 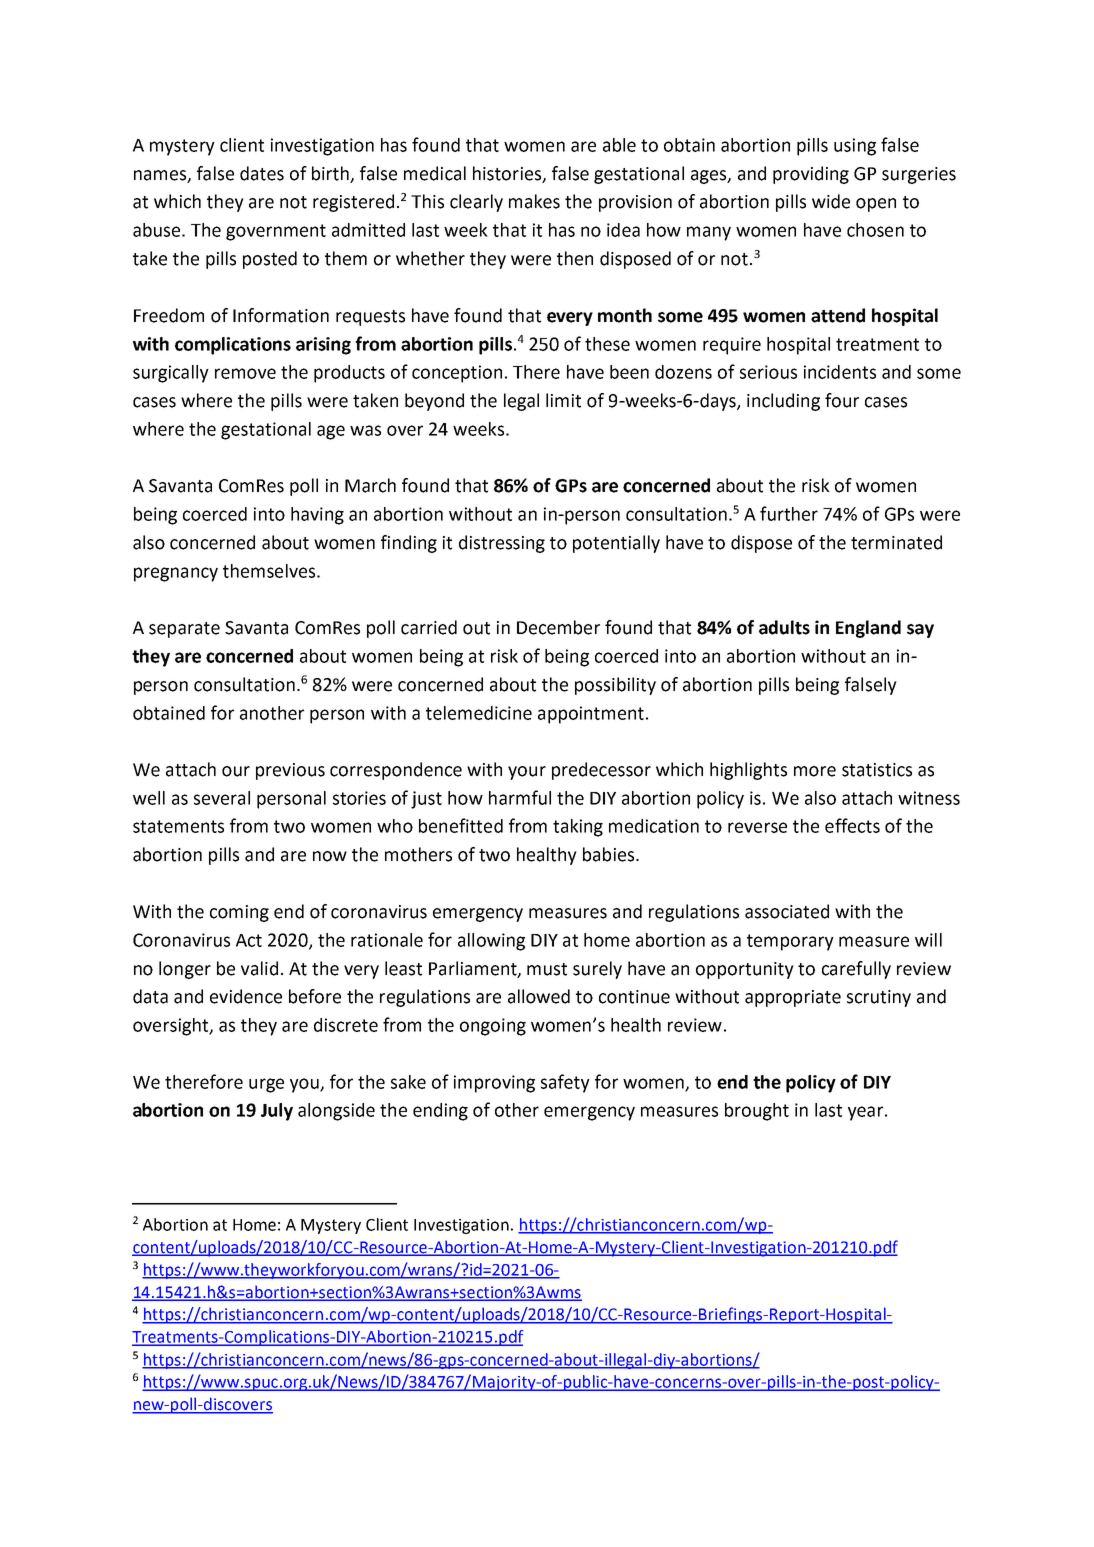 I want to click on further, so click(x=789, y=513).
